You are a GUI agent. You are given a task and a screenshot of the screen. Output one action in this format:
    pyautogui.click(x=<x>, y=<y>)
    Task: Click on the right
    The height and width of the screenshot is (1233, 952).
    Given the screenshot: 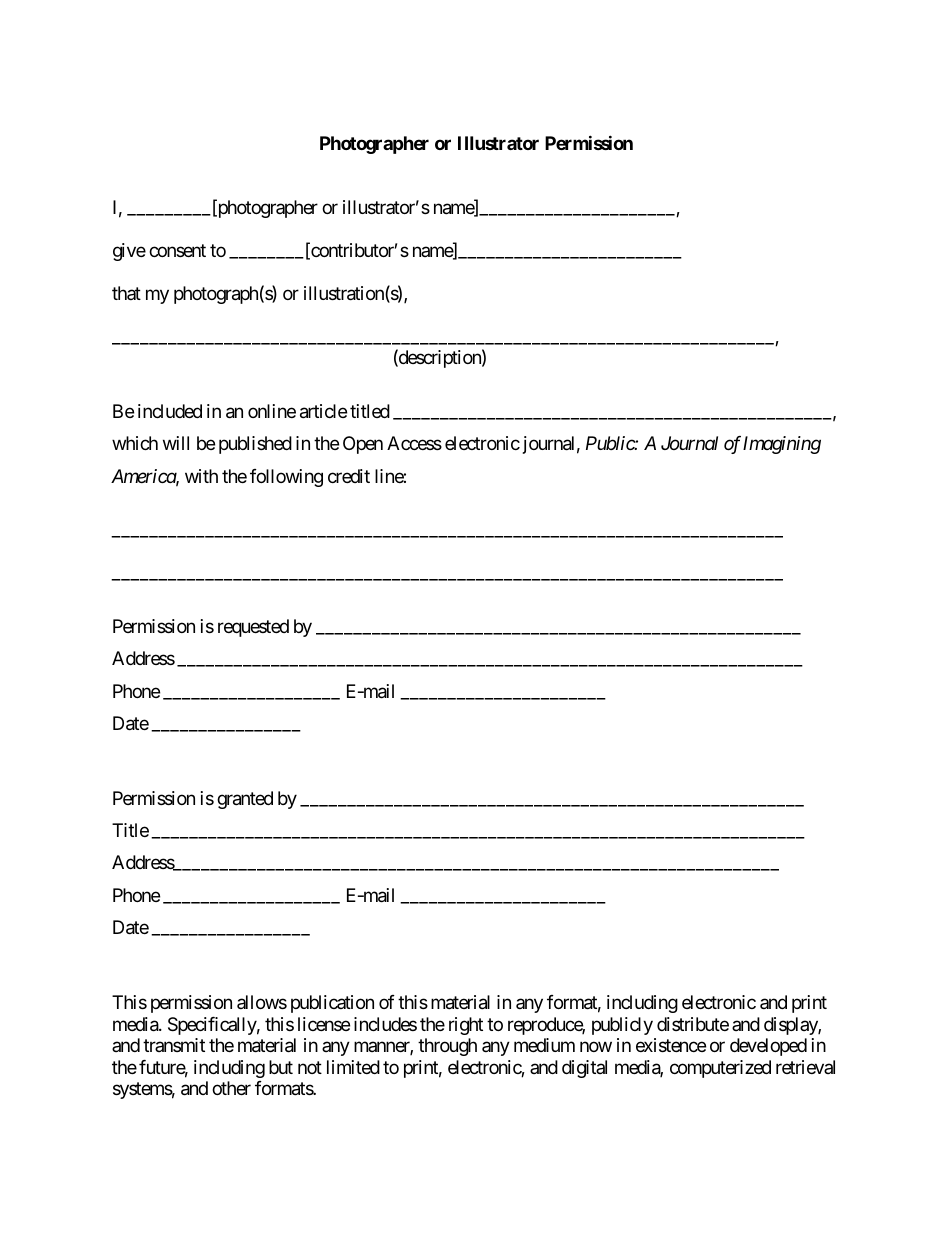 What is the action you would take?
    pyautogui.click(x=466, y=1026)
